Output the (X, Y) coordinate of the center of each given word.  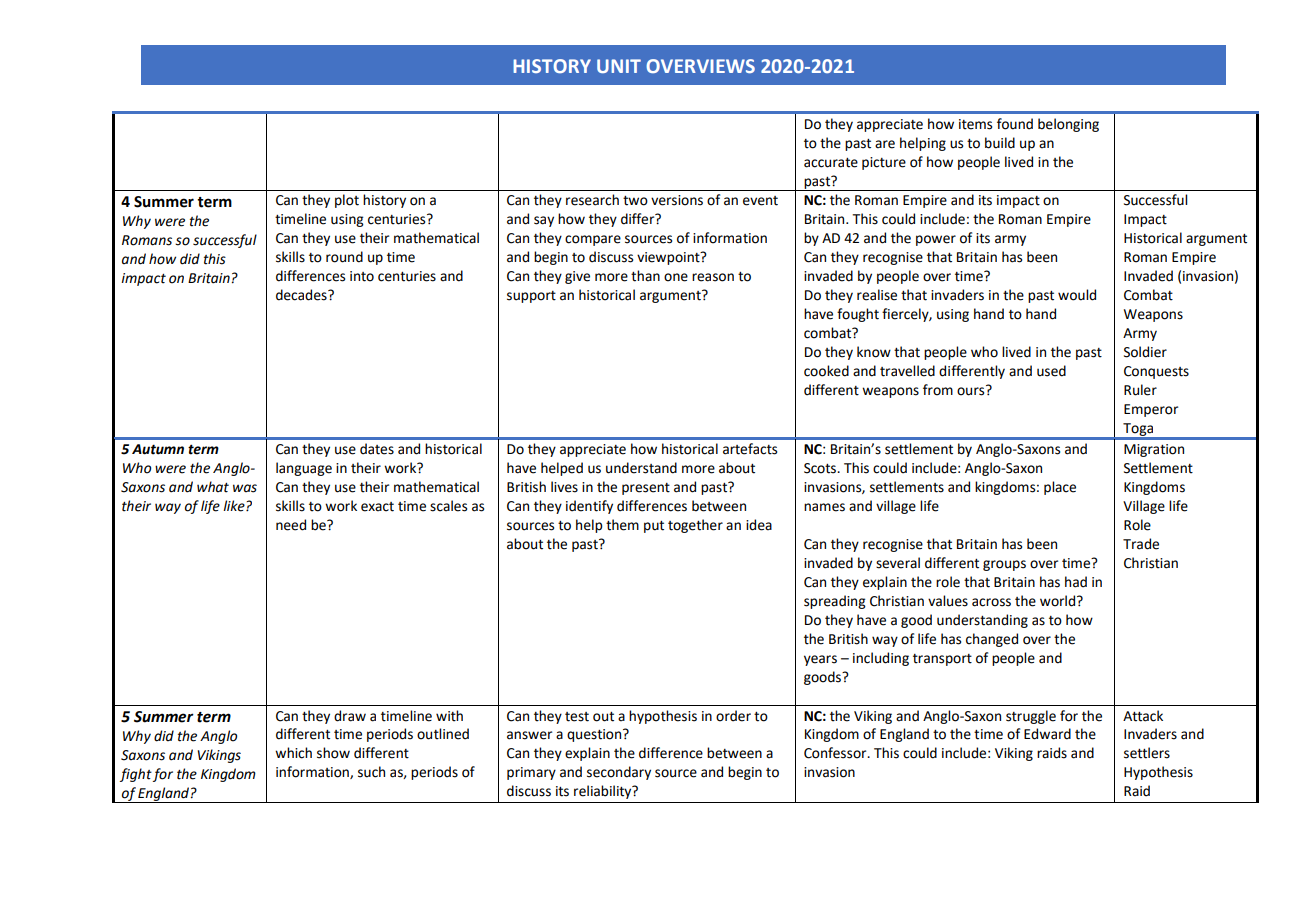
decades (302, 295)
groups (1004, 565)
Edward (1047, 734)
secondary (619, 773)
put (654, 527)
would (1077, 295)
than (645, 276)
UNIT (619, 66)
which (293, 753)
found (1015, 124)
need (291, 525)
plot (347, 201)
